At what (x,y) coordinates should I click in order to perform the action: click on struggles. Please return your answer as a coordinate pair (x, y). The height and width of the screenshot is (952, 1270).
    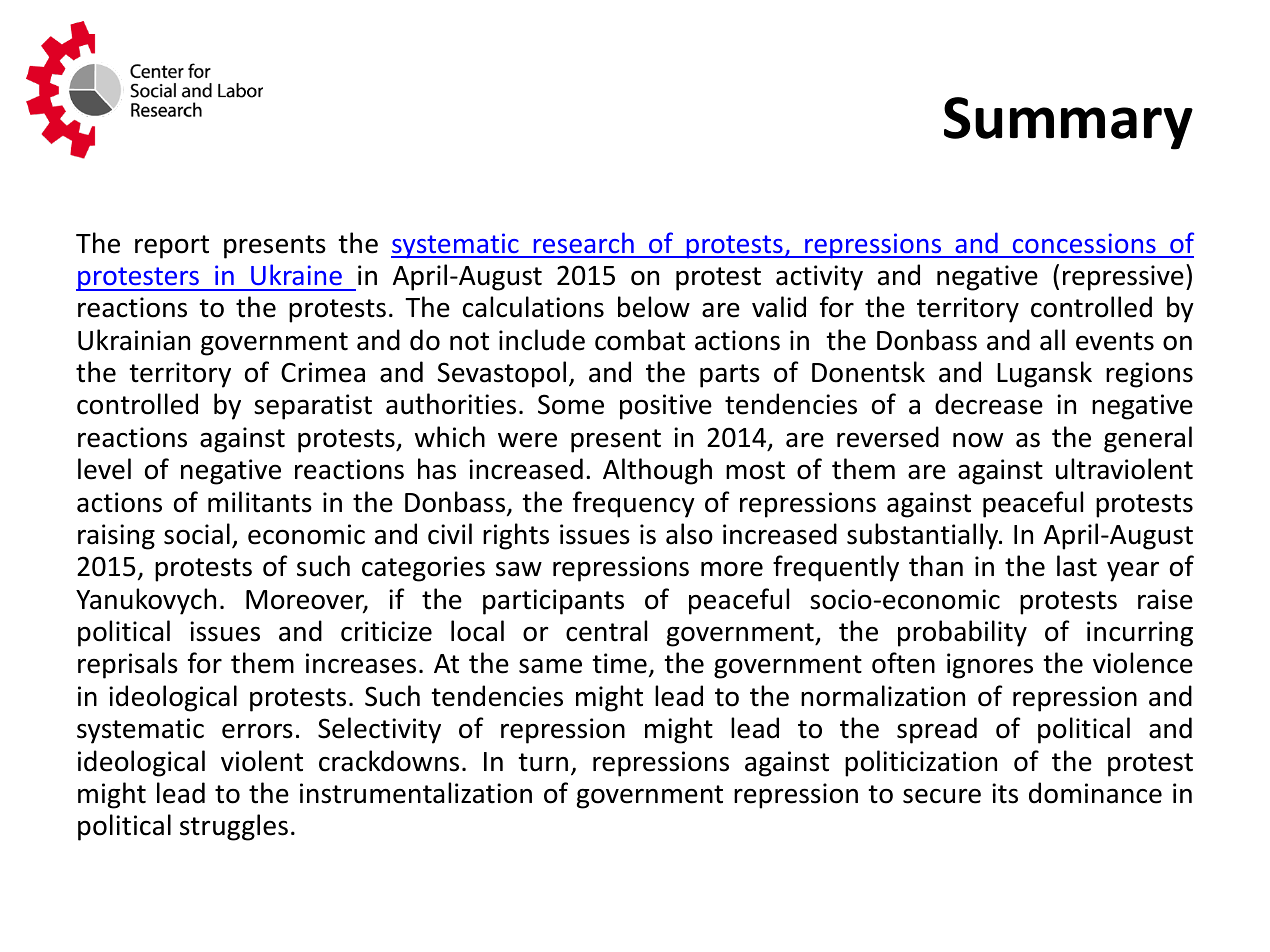
    Looking at the image, I should click on (234, 827).
